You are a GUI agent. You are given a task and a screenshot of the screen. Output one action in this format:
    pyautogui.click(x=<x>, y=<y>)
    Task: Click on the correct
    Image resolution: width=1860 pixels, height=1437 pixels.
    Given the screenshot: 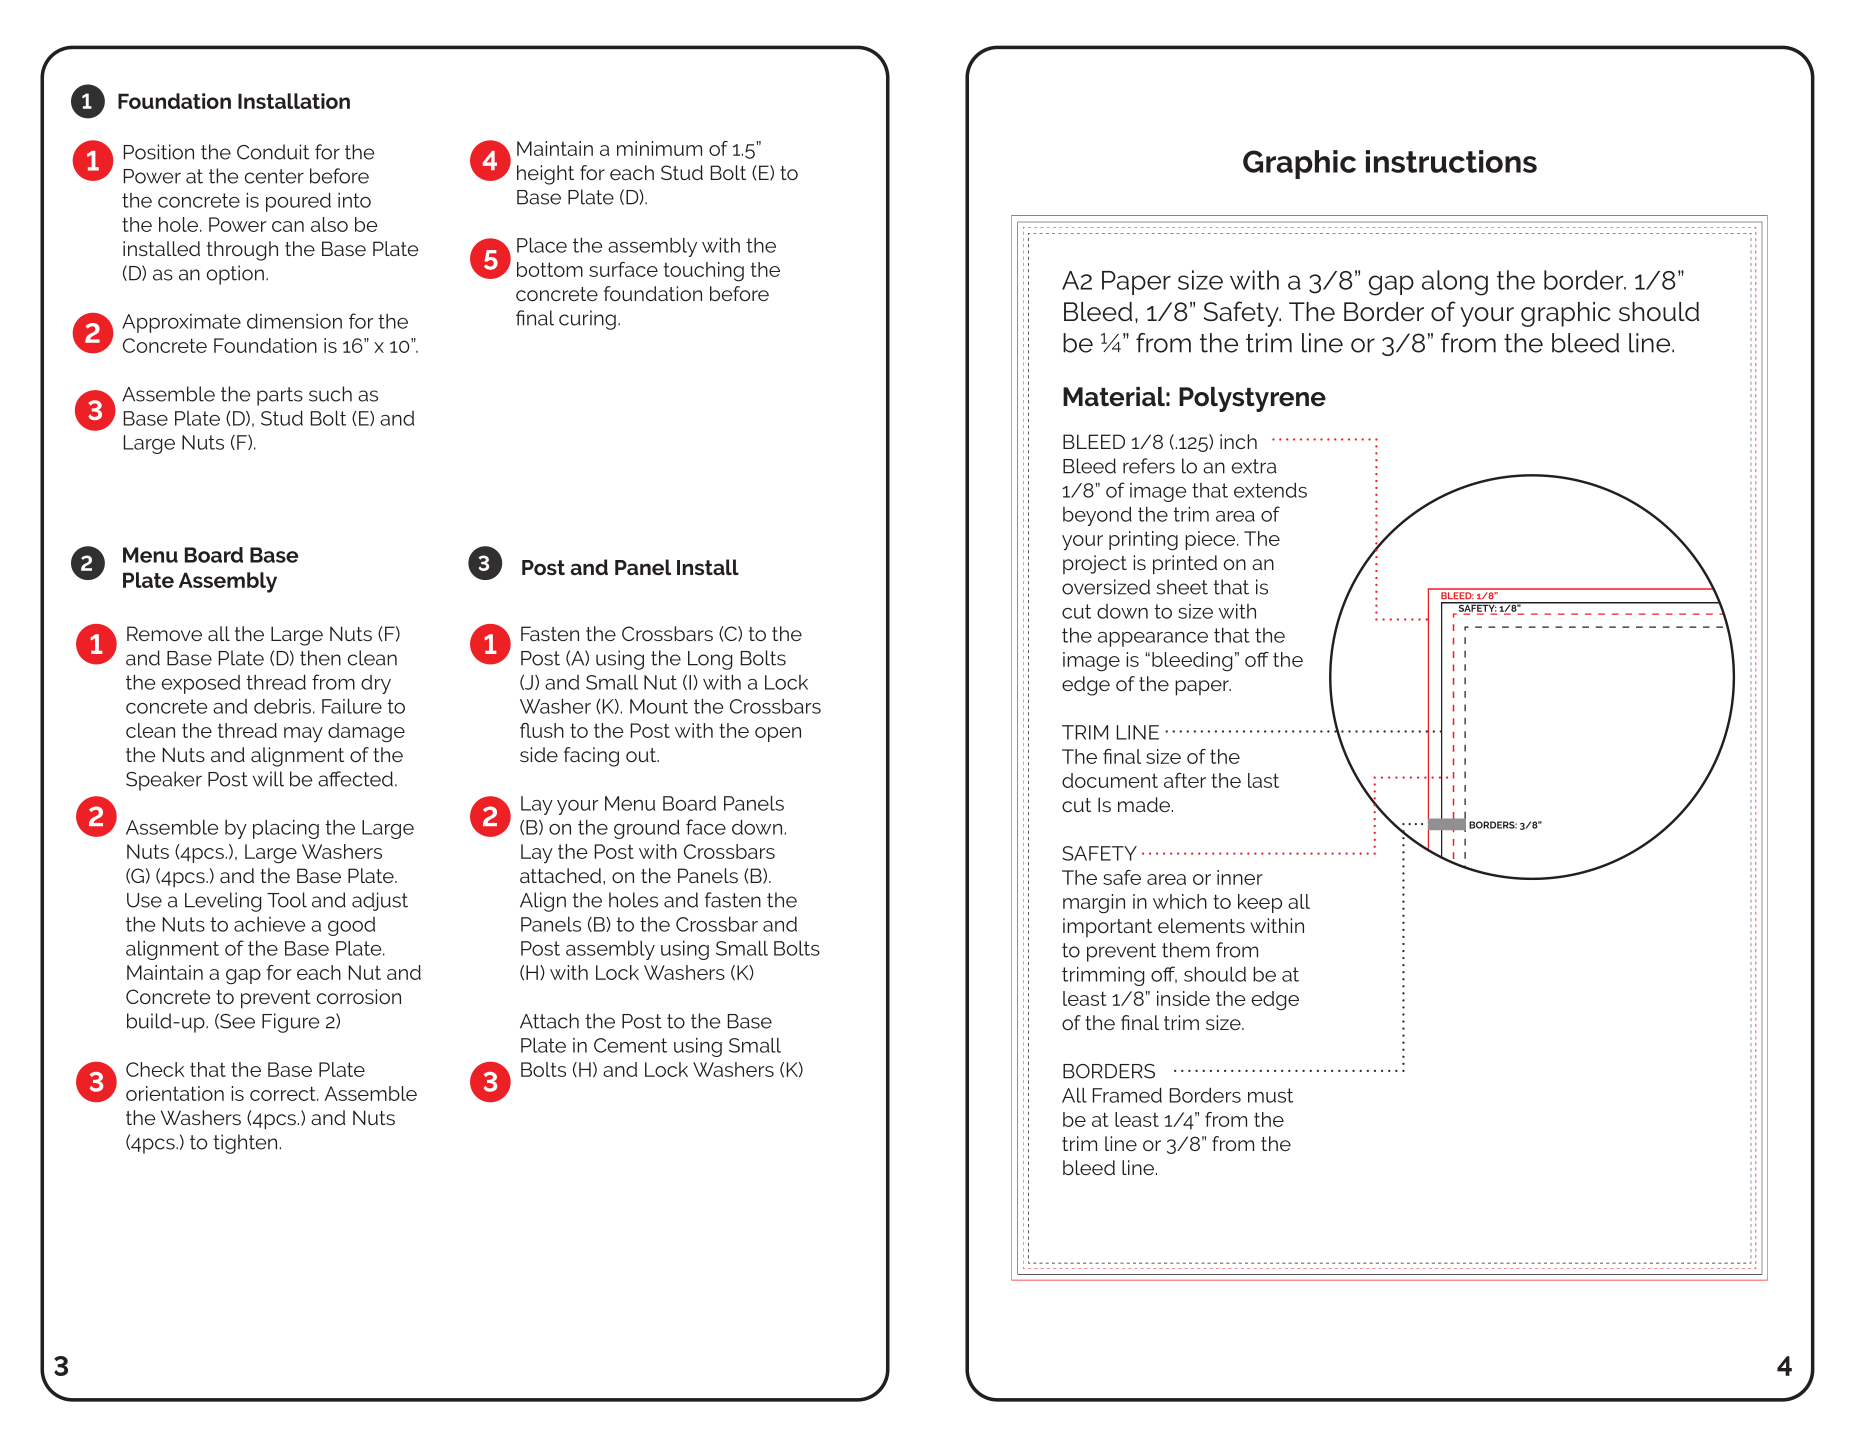 What is the action you would take?
    pyautogui.click(x=284, y=1093)
